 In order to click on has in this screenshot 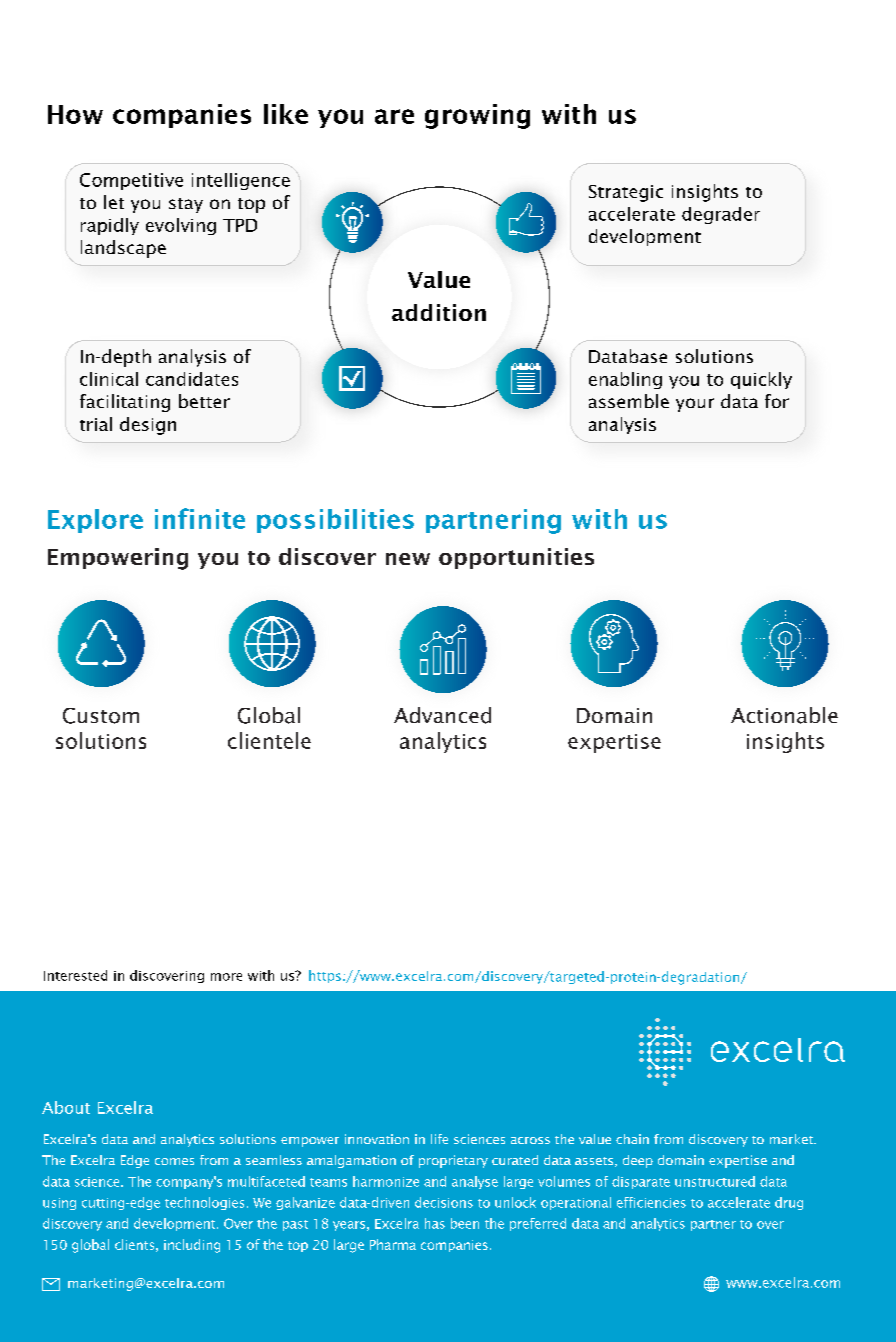, I will do `click(435, 1223)`.
